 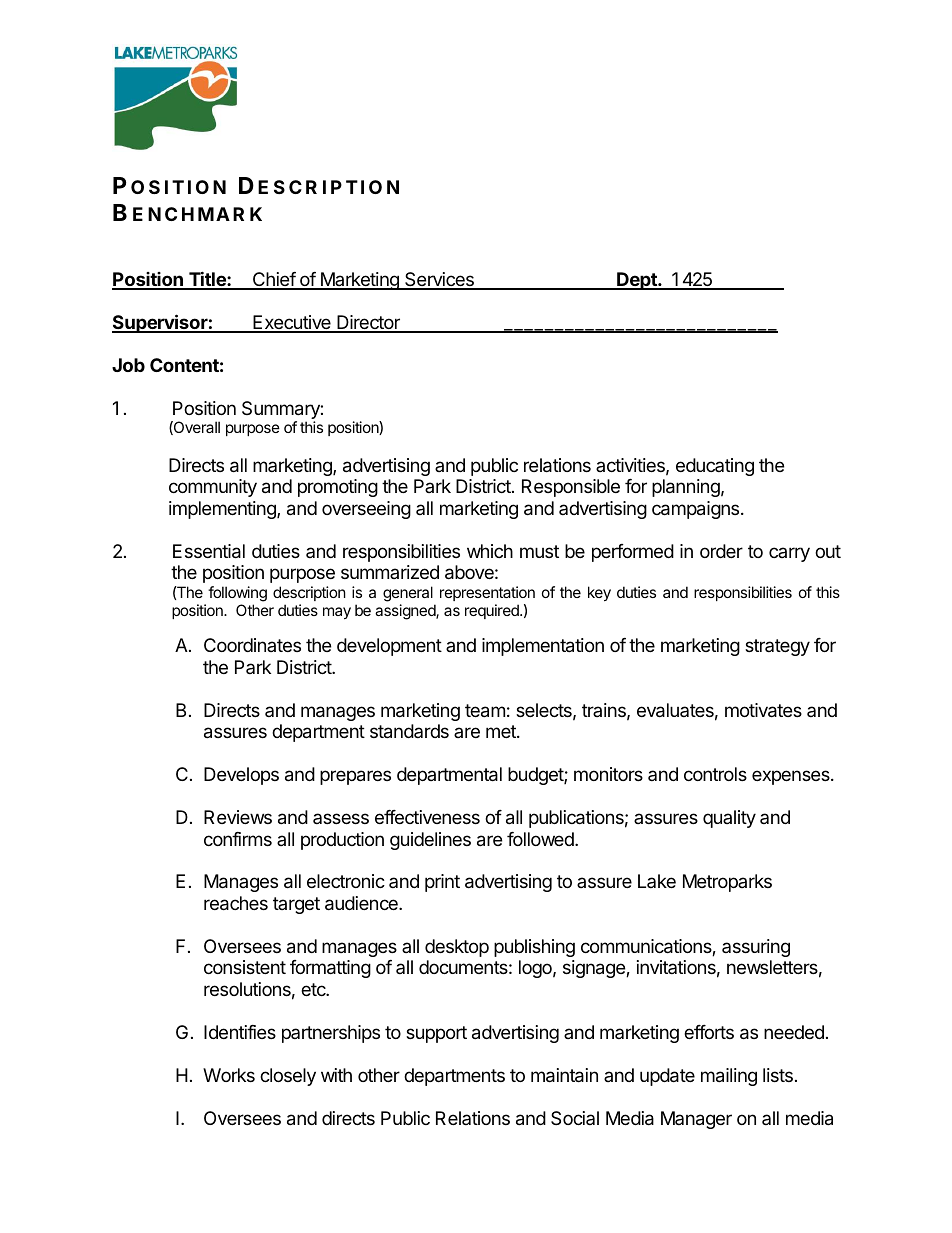 I want to click on Coordinates, so click(x=252, y=645).
